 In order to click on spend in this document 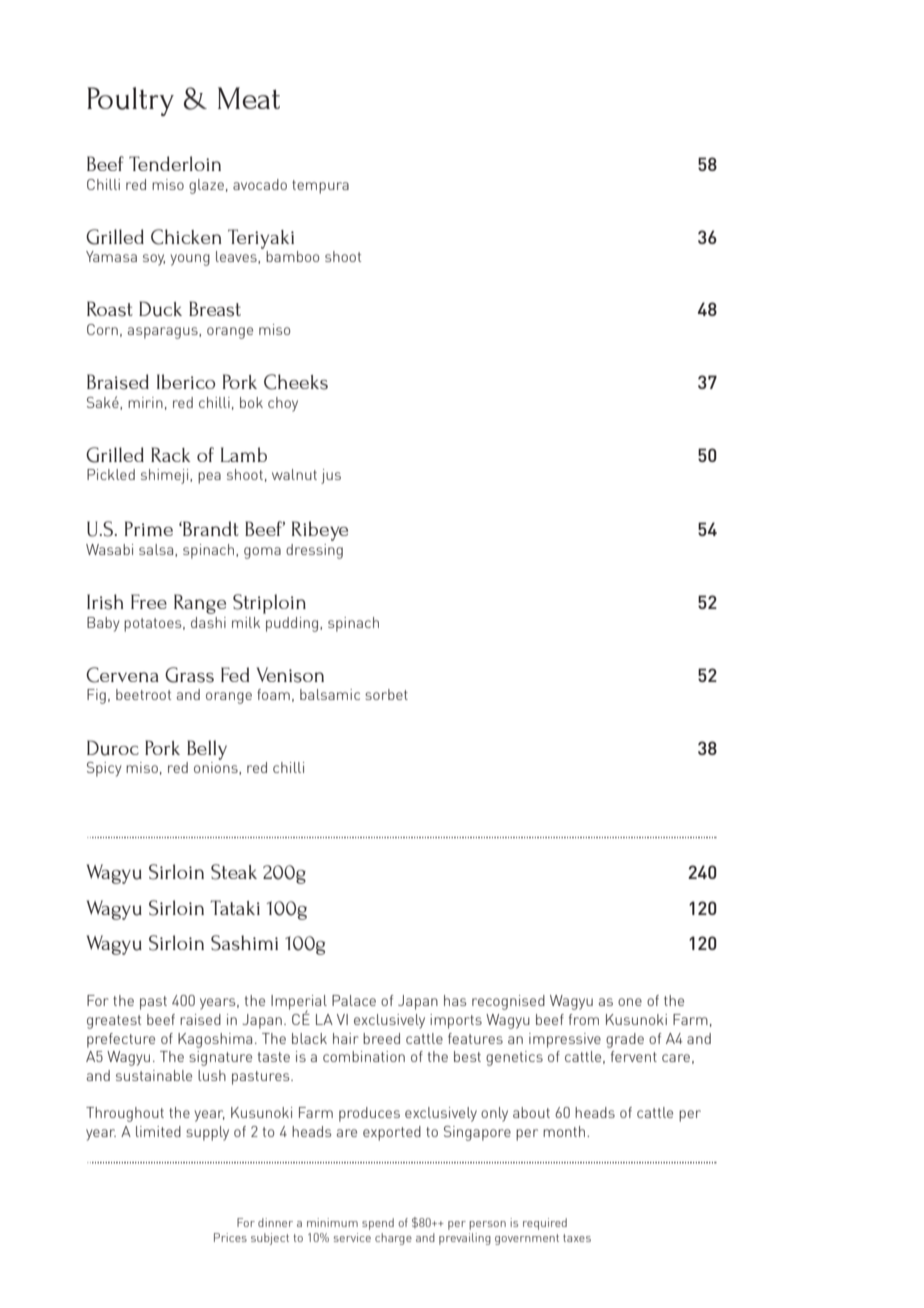, I will do `click(378, 1224)`.
